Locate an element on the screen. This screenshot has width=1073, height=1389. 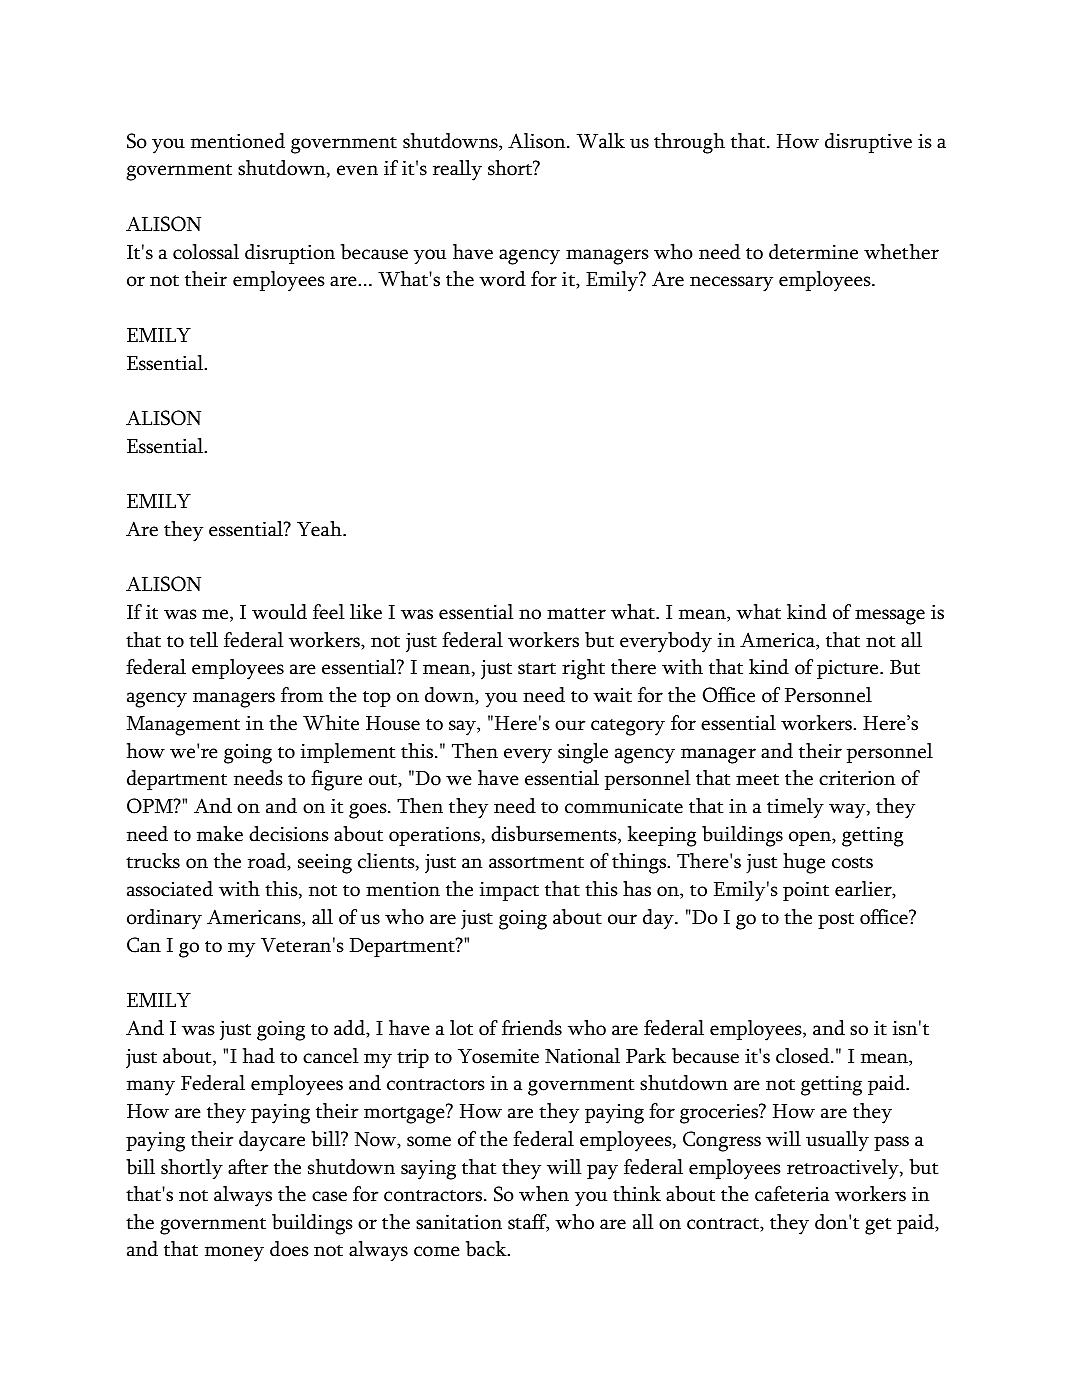
start is located at coordinates (537, 669).
